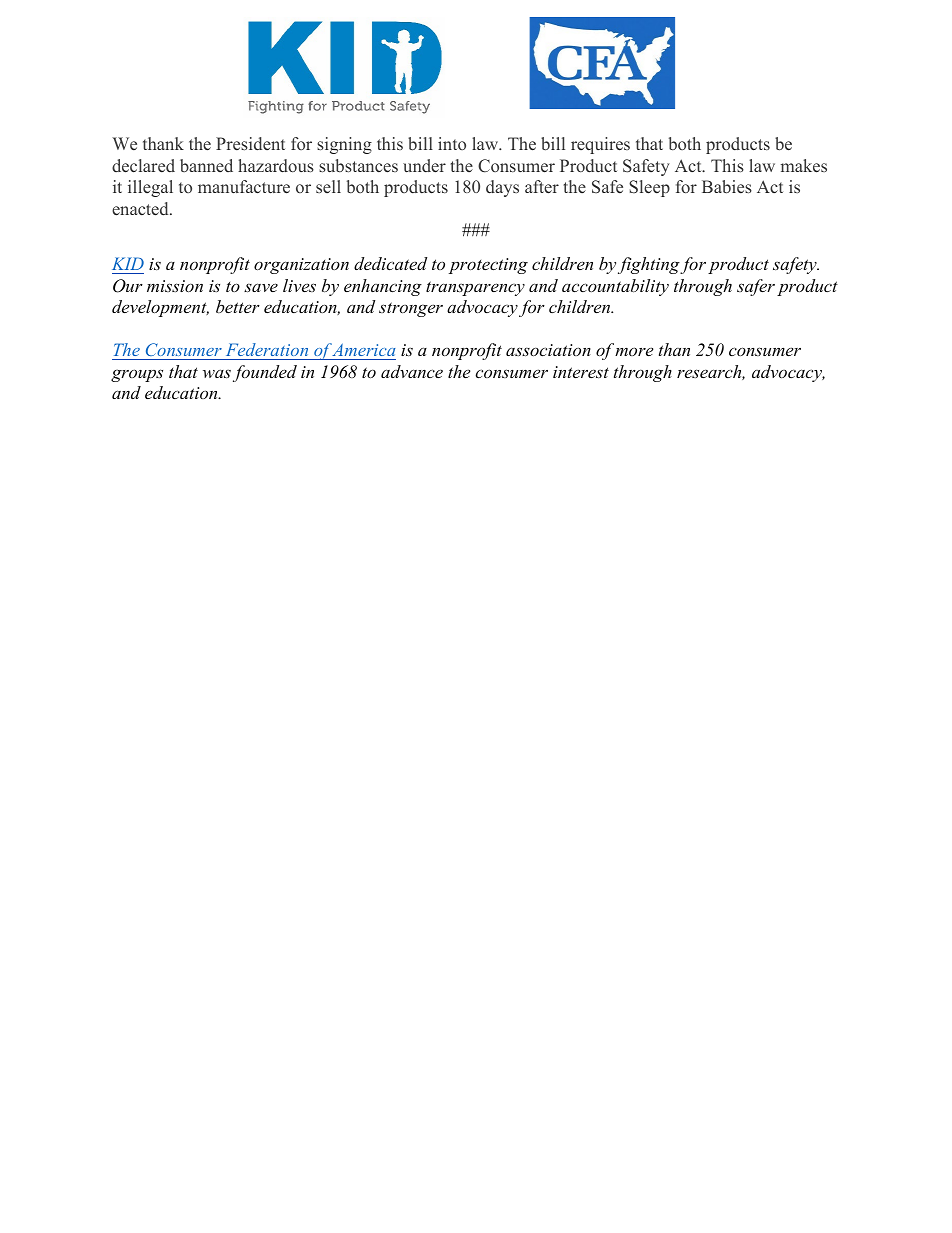 This screenshot has height=1233, width=952. I want to click on makes, so click(804, 166).
